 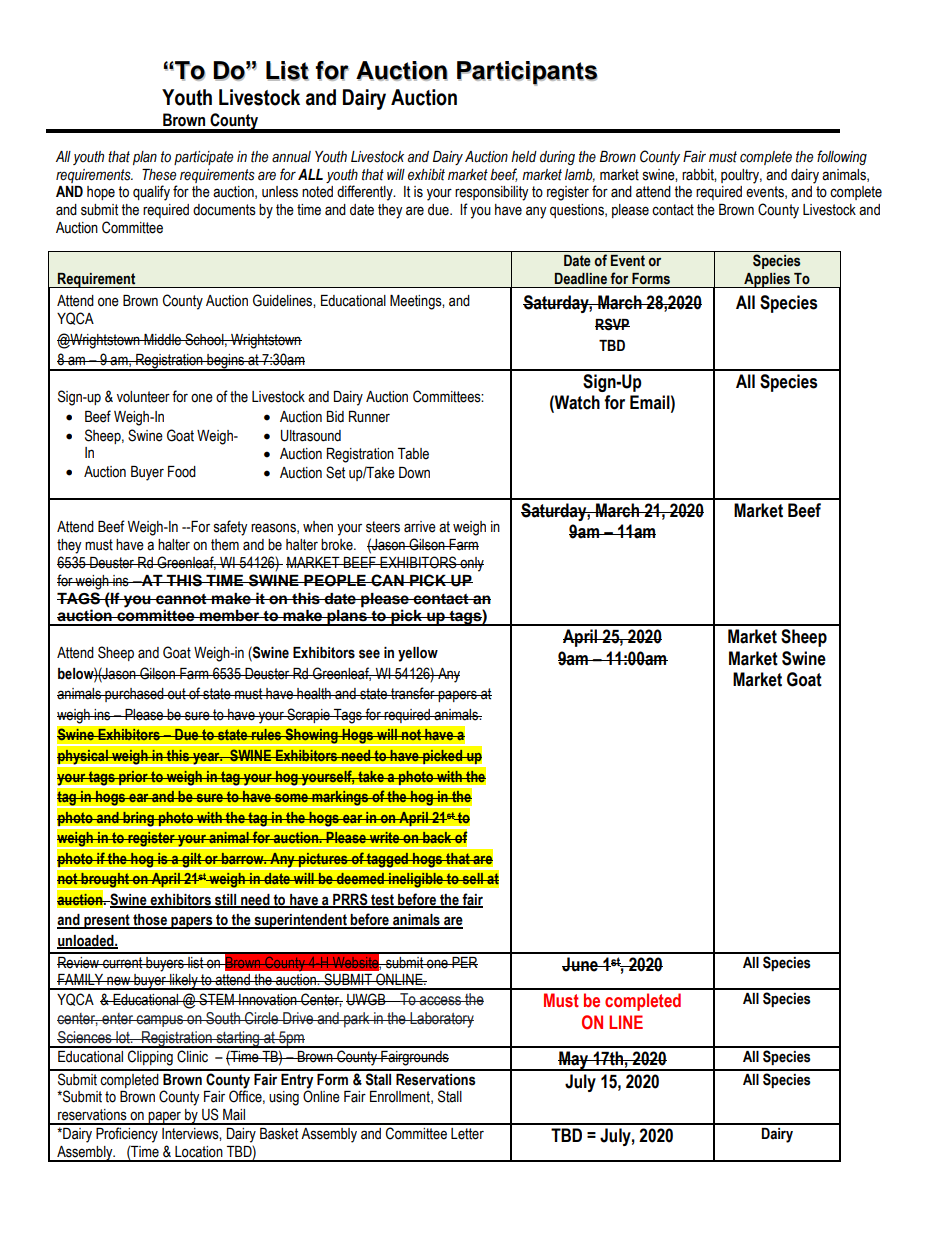 What do you see at coordinates (472, 878) in the document?
I see `sell` at bounding box center [472, 878].
